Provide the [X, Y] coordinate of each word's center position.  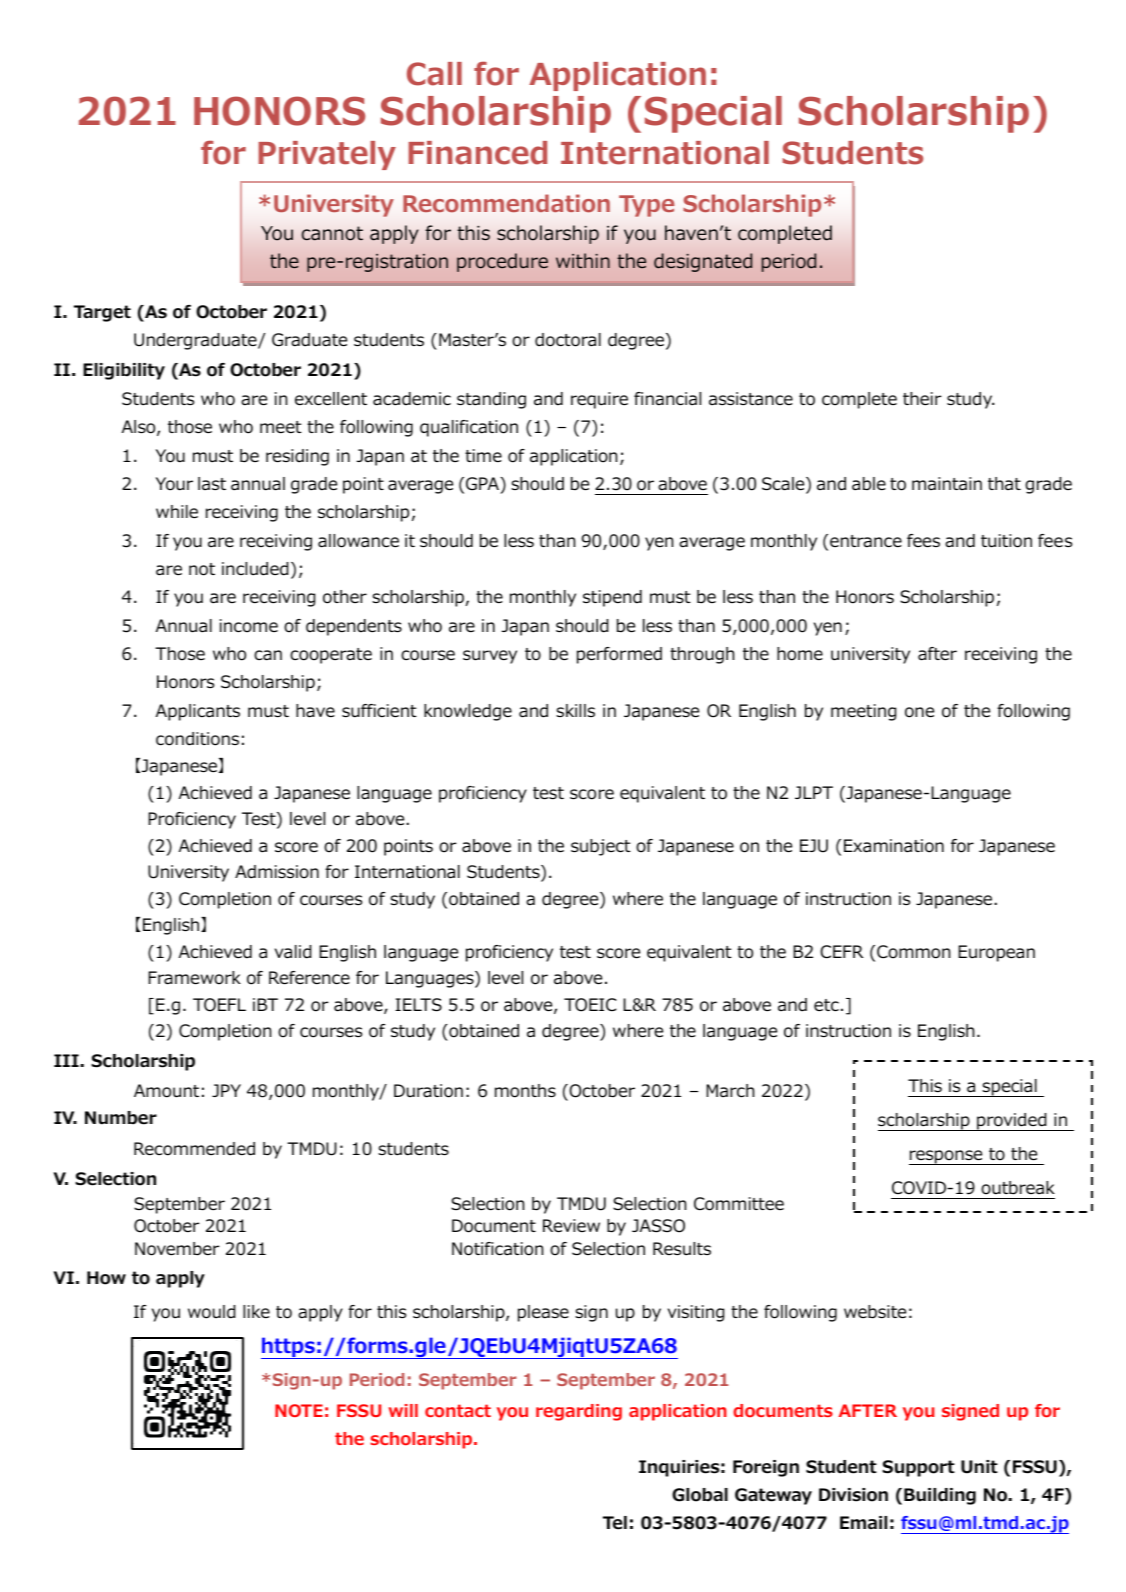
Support [918, 1468]
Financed [477, 153]
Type [646, 206]
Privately [327, 155]
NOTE [299, 1410]
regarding [579, 1412]
